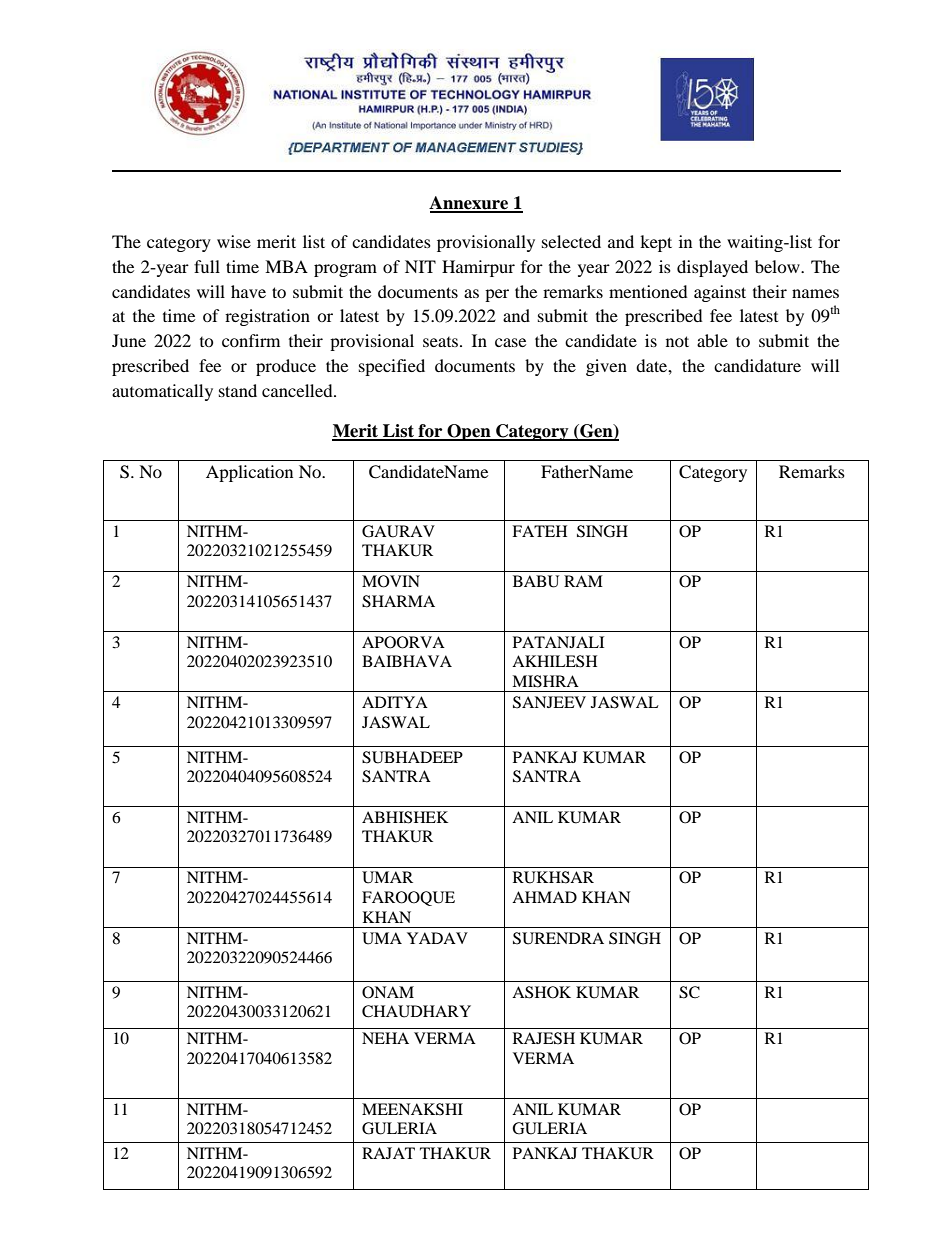 The image size is (952, 1233). What do you see at coordinates (558, 938) in the screenshot?
I see `SURENDRA` at bounding box center [558, 938].
